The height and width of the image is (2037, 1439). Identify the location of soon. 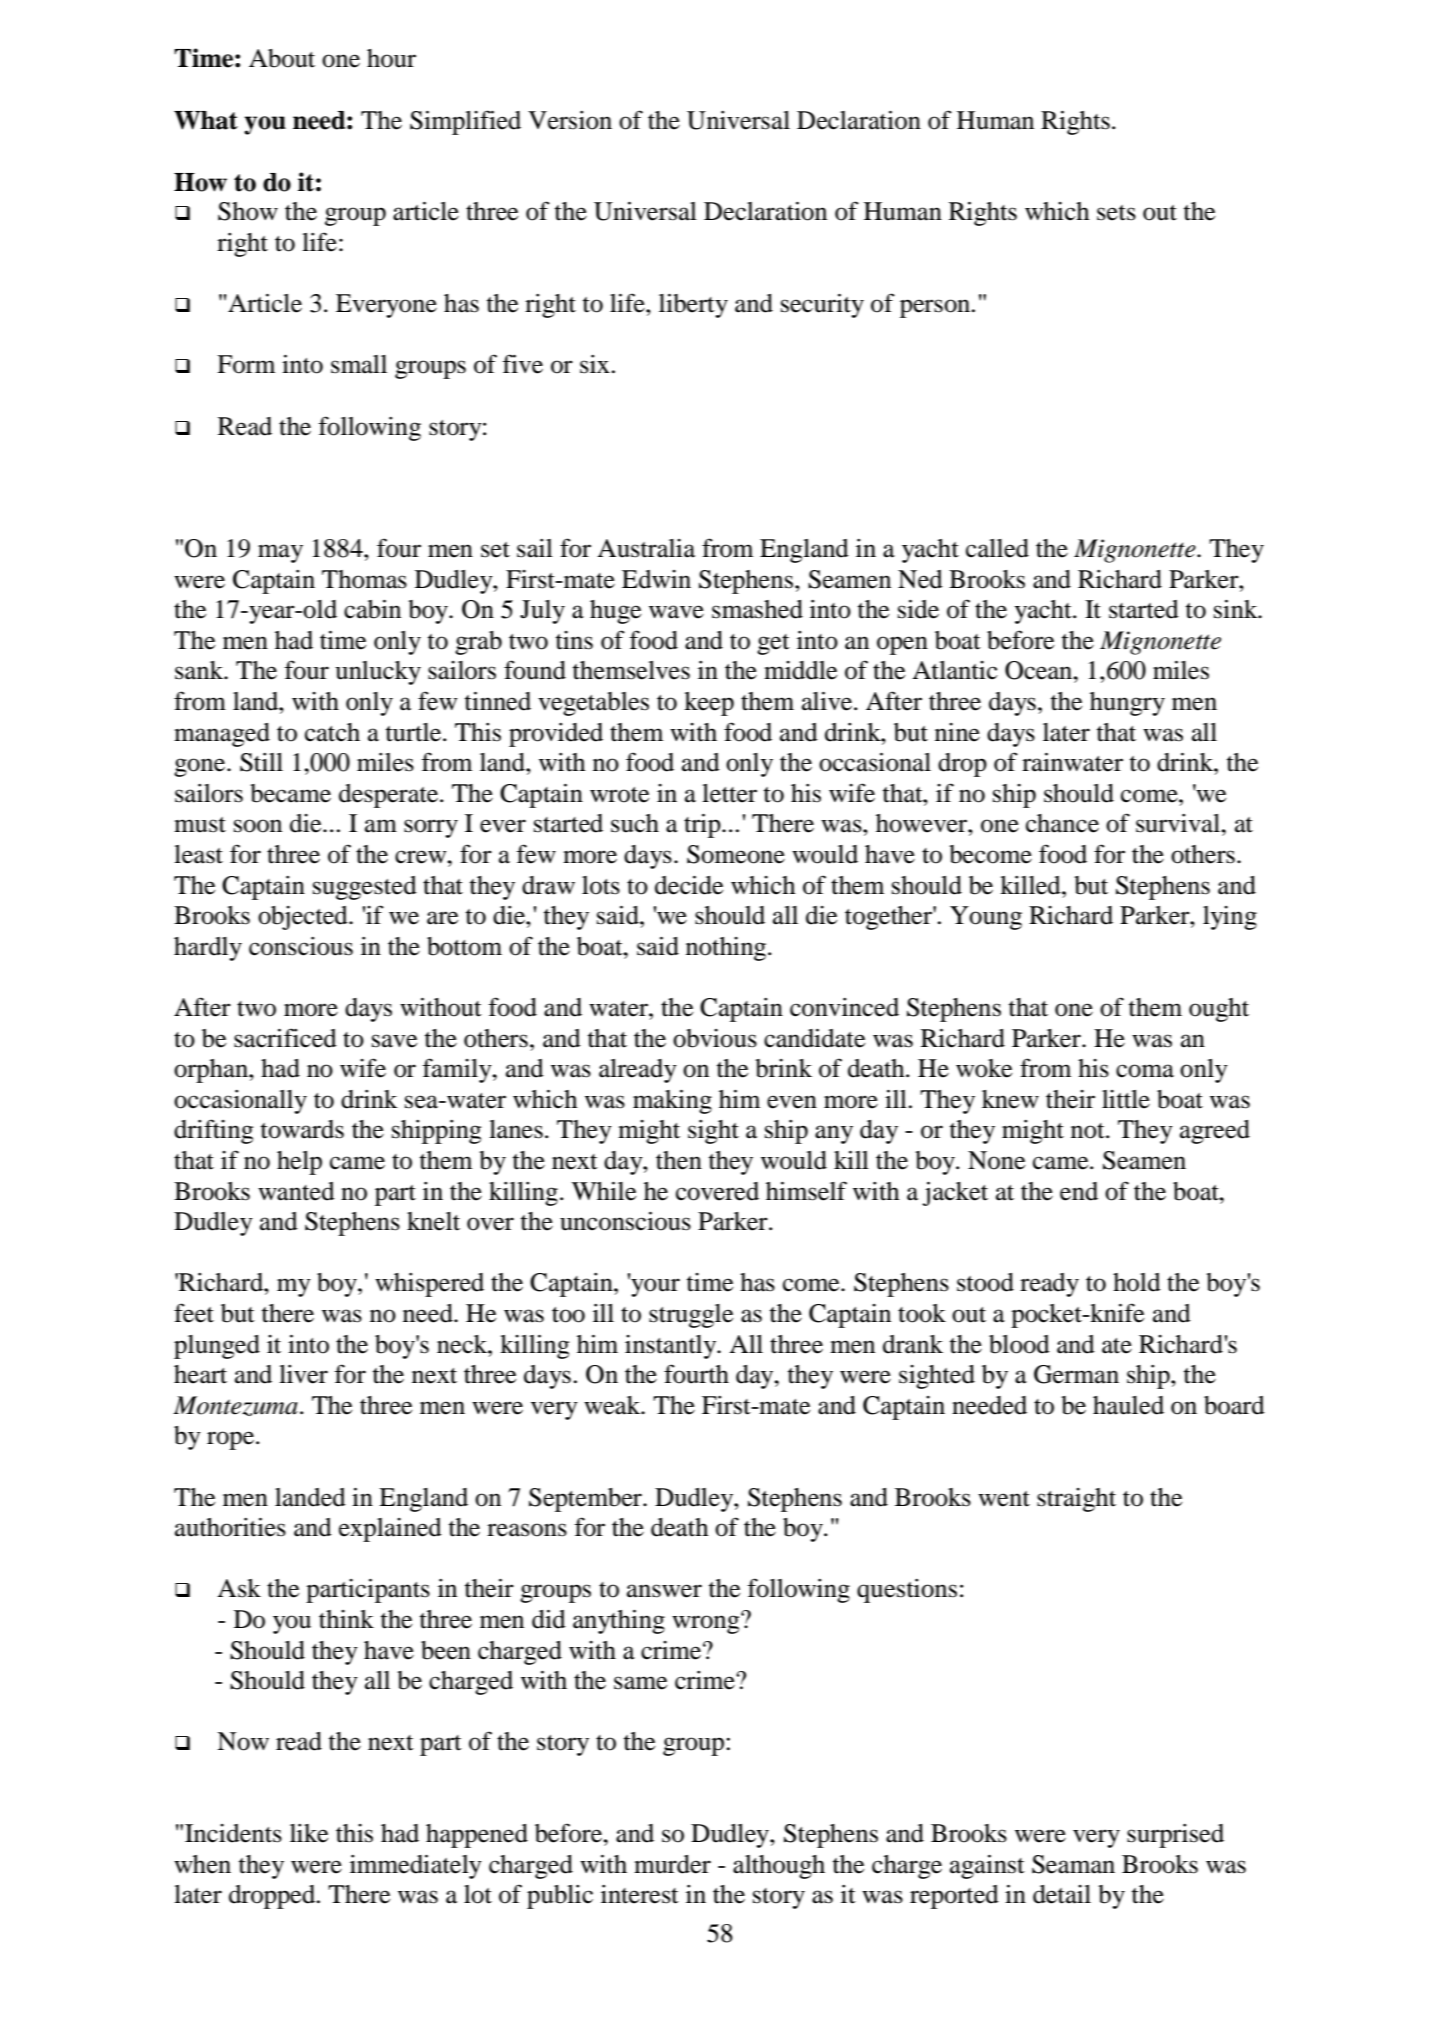
(258, 826).
